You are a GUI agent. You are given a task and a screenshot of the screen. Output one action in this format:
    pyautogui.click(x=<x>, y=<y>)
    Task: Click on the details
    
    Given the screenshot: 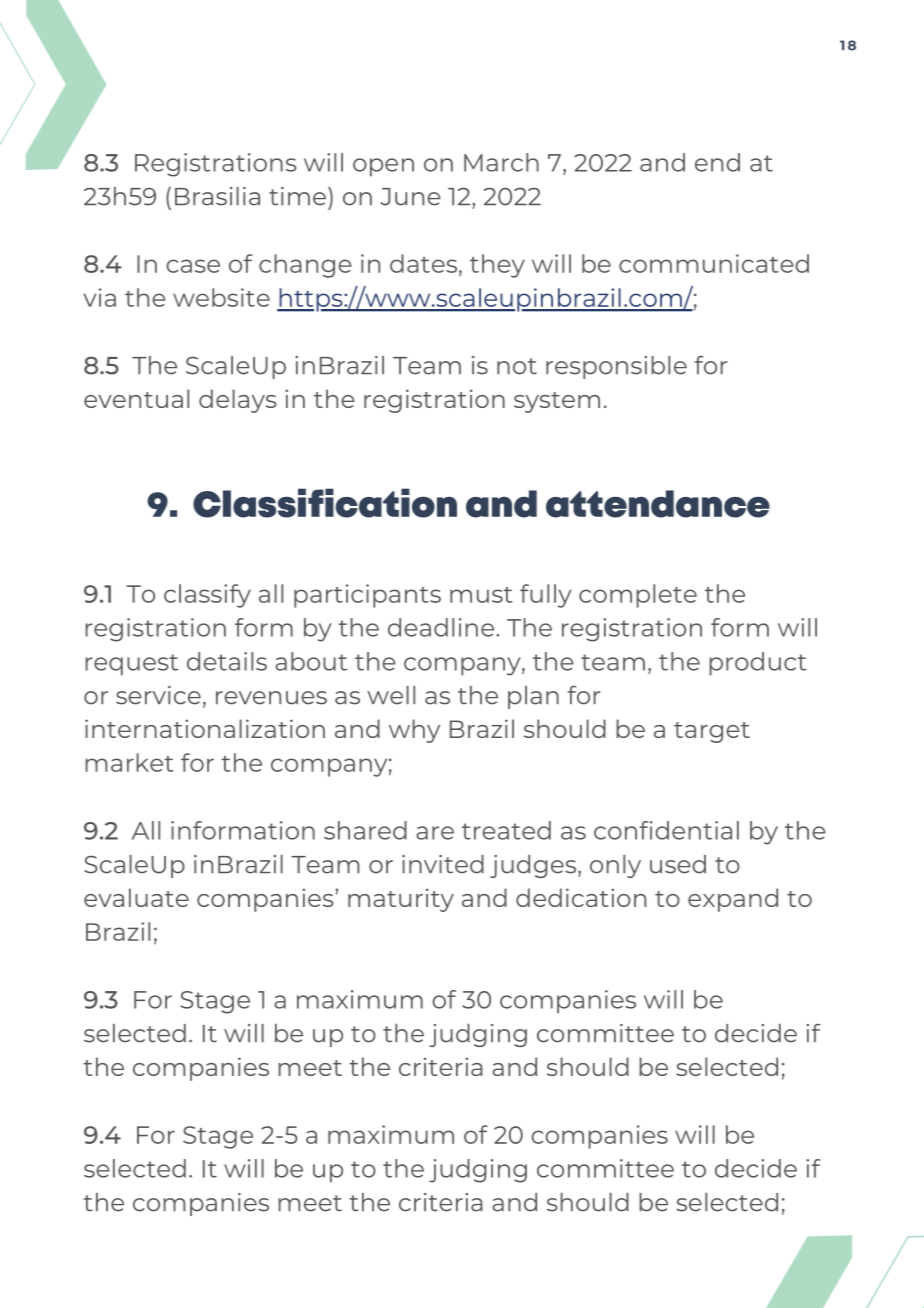 What is the action you would take?
    pyautogui.click(x=227, y=661)
